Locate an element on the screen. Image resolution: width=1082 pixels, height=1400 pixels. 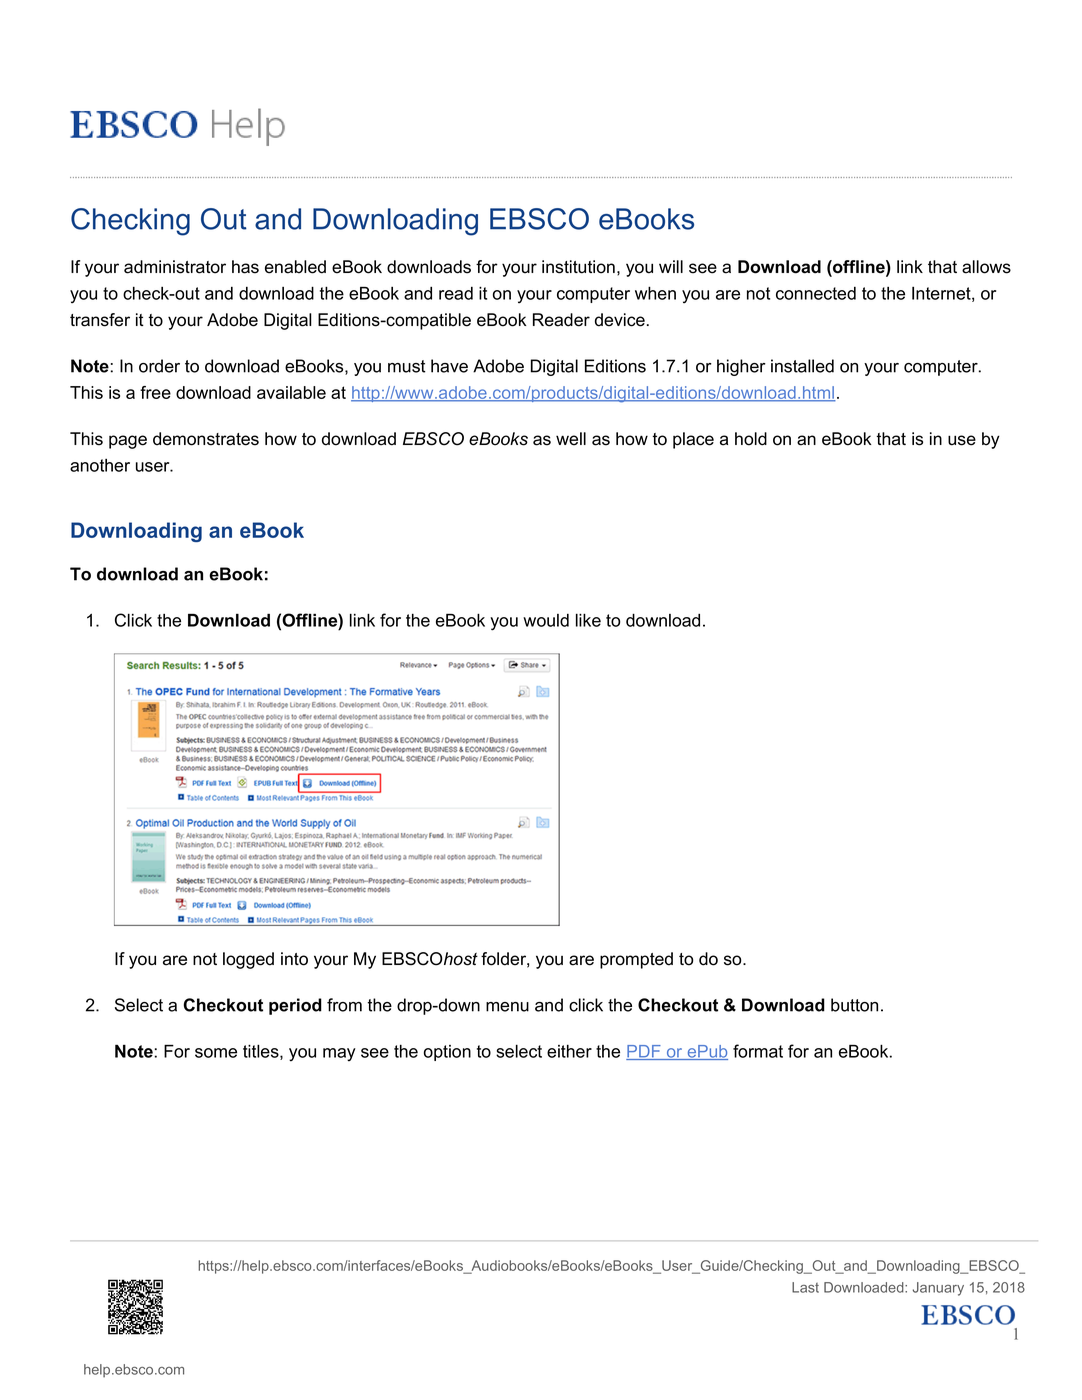
hold is located at coordinates (751, 439).
